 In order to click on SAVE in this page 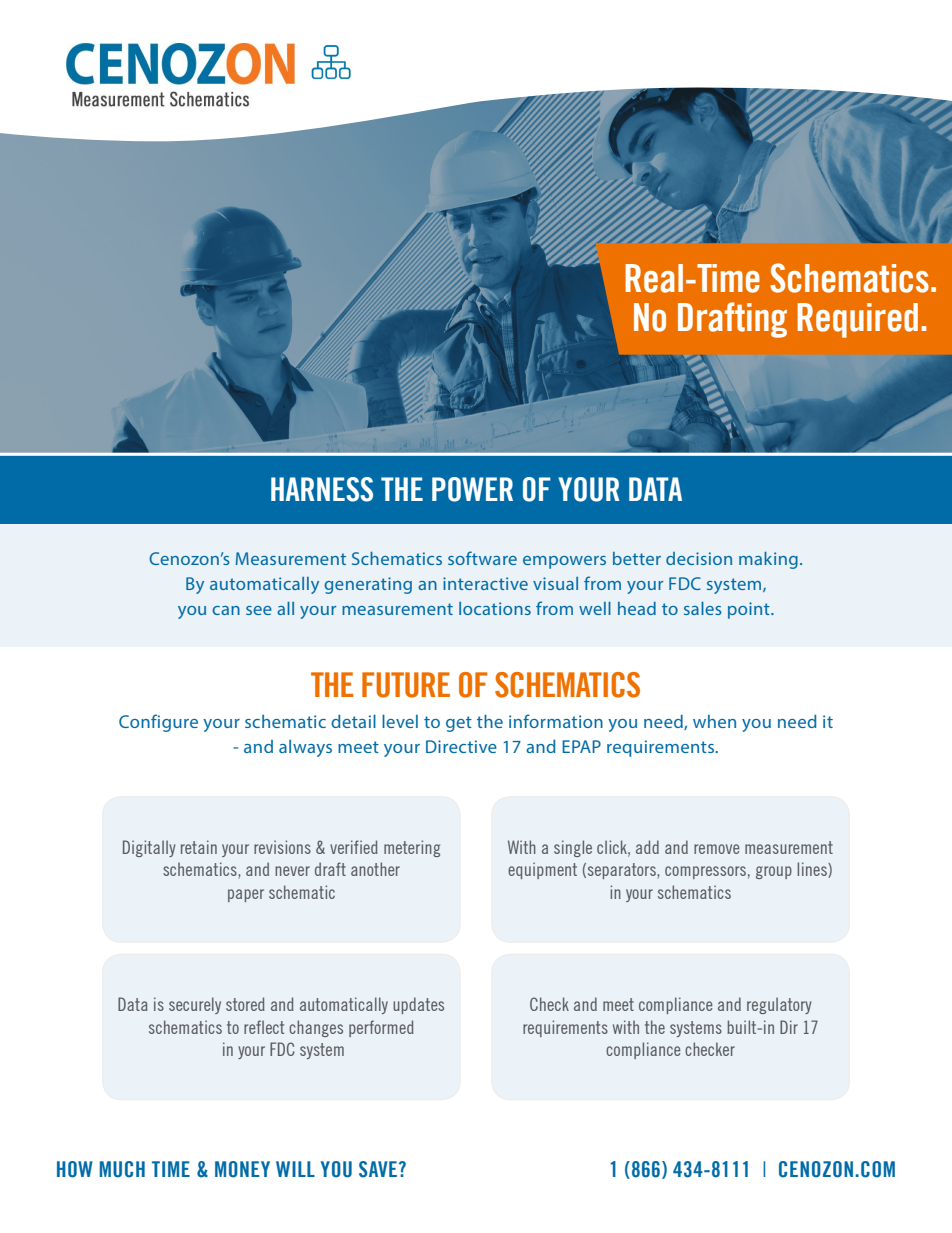, I will do `click(378, 1169)`.
